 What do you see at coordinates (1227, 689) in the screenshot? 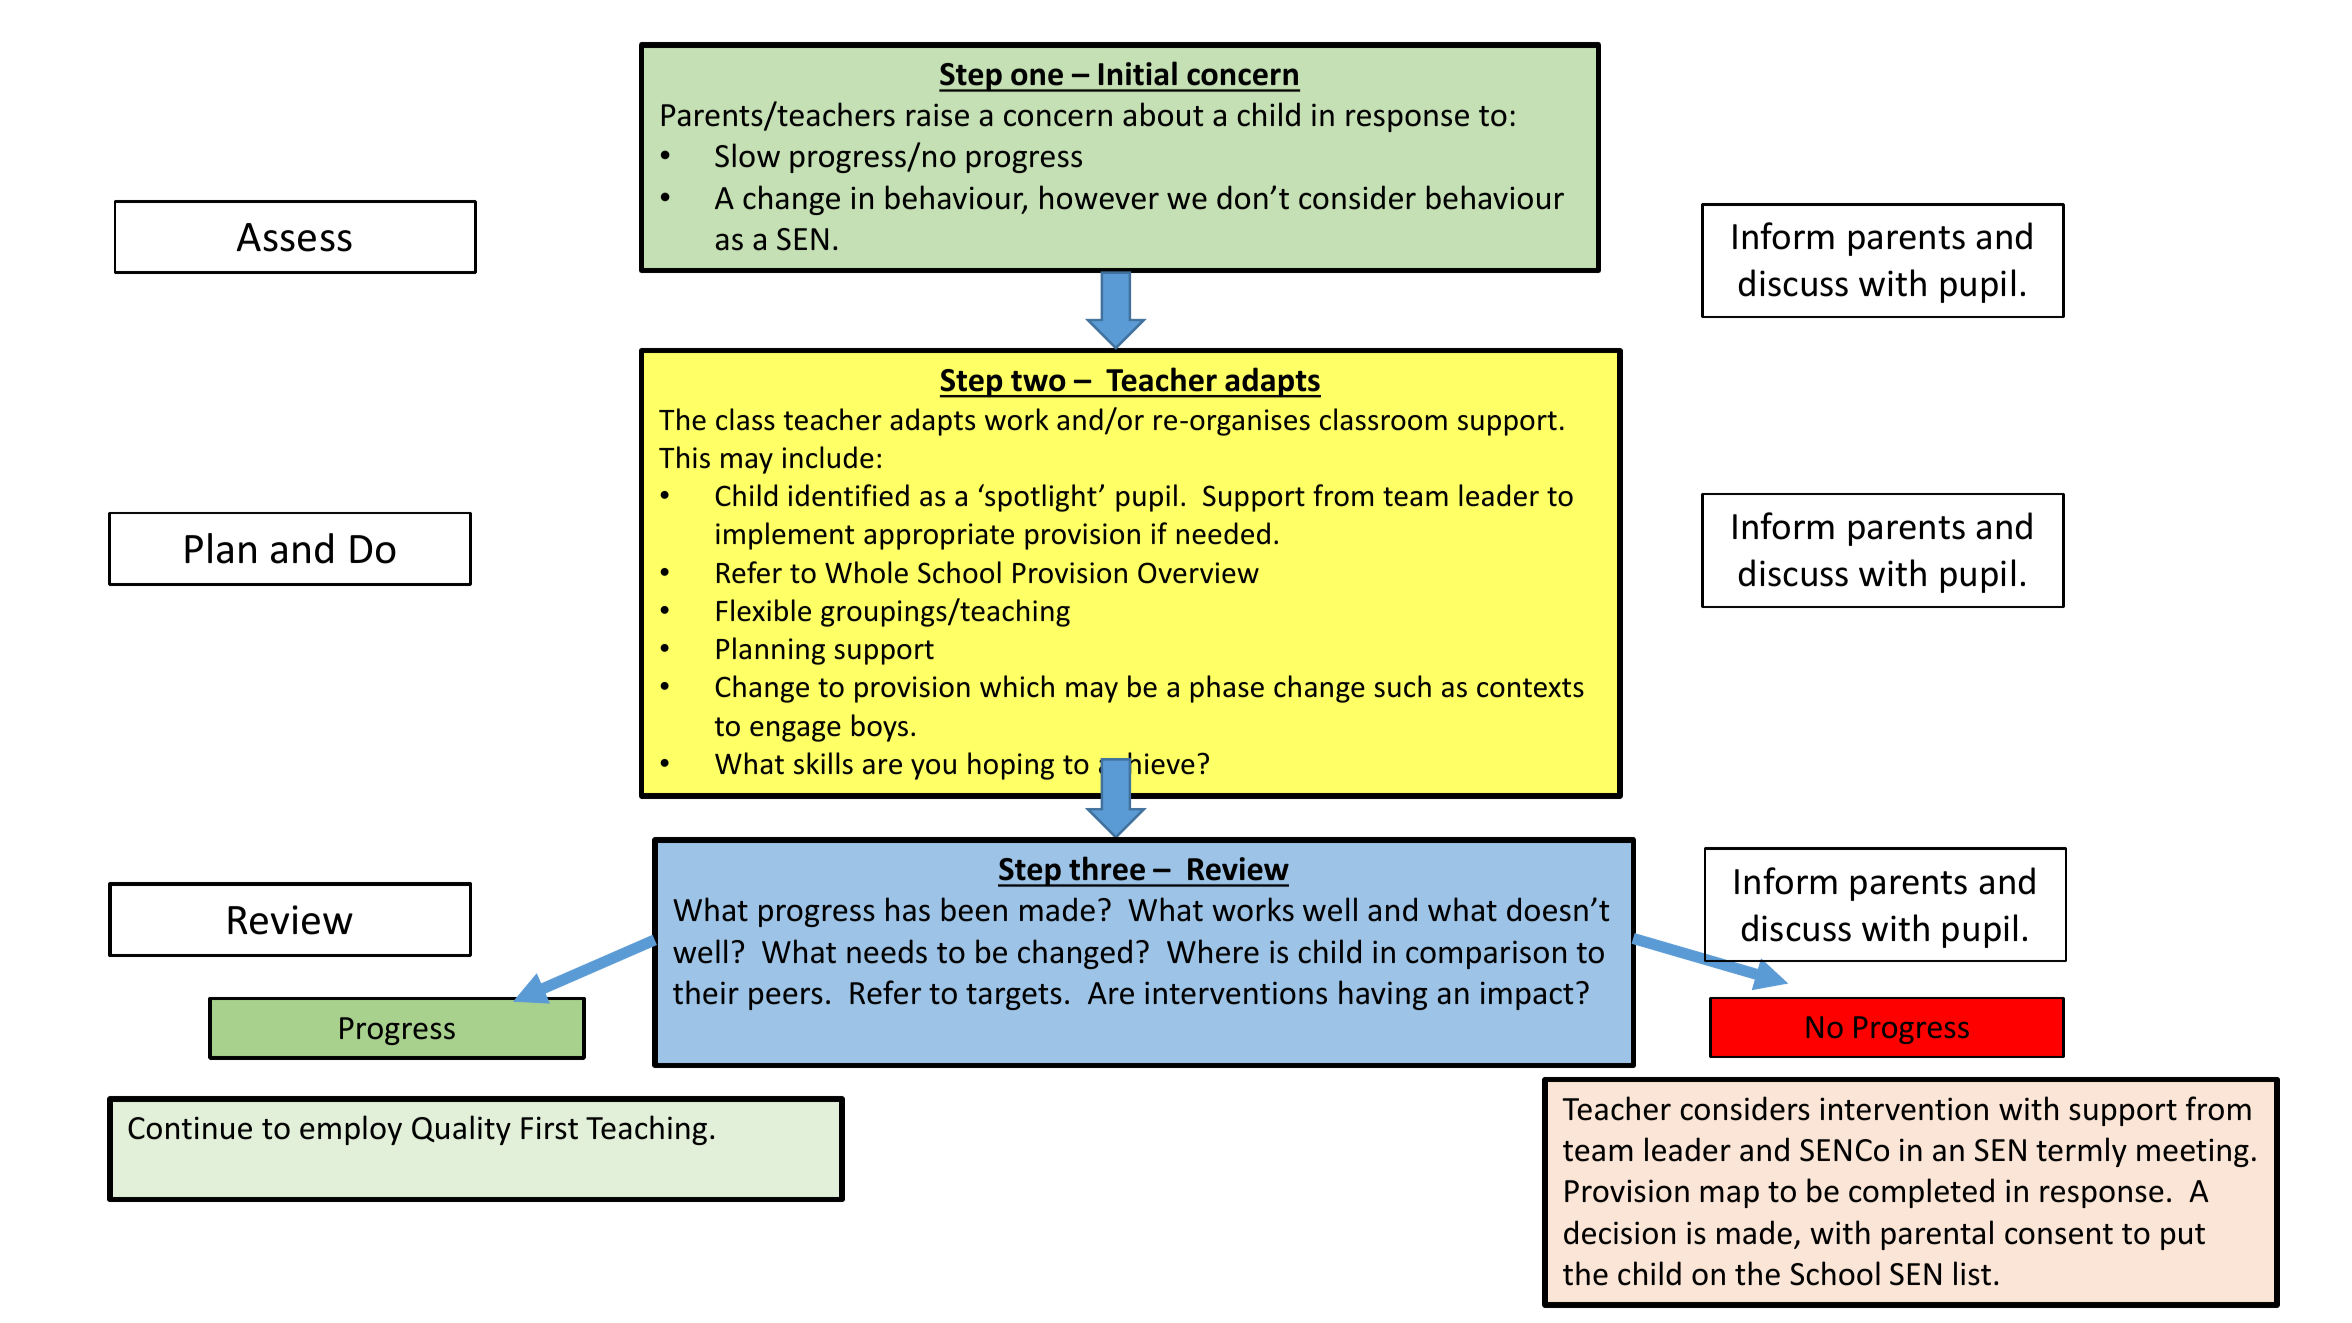
I see `phase` at bounding box center [1227, 689].
